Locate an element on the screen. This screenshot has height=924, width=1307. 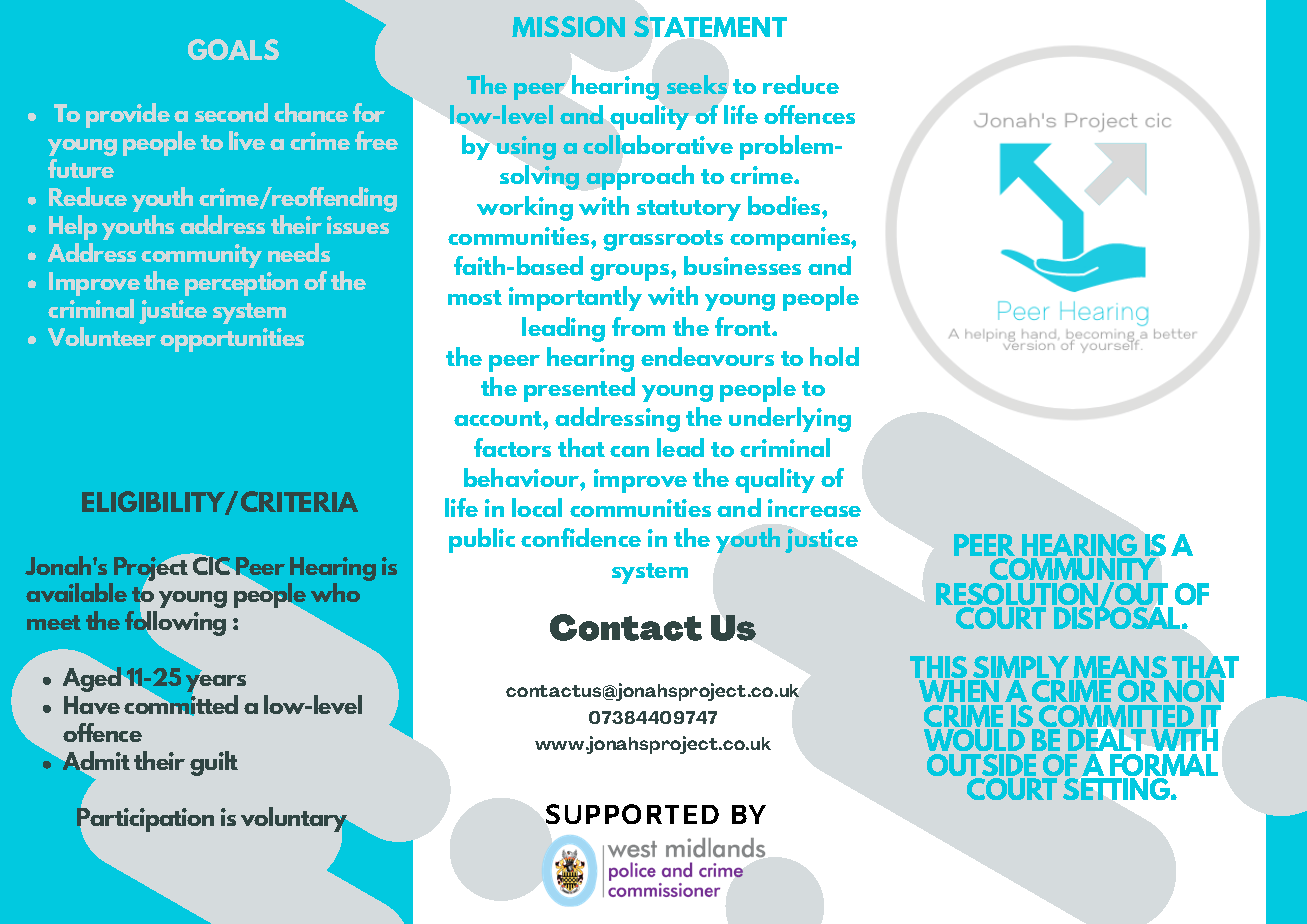
guilt is located at coordinates (214, 763).
